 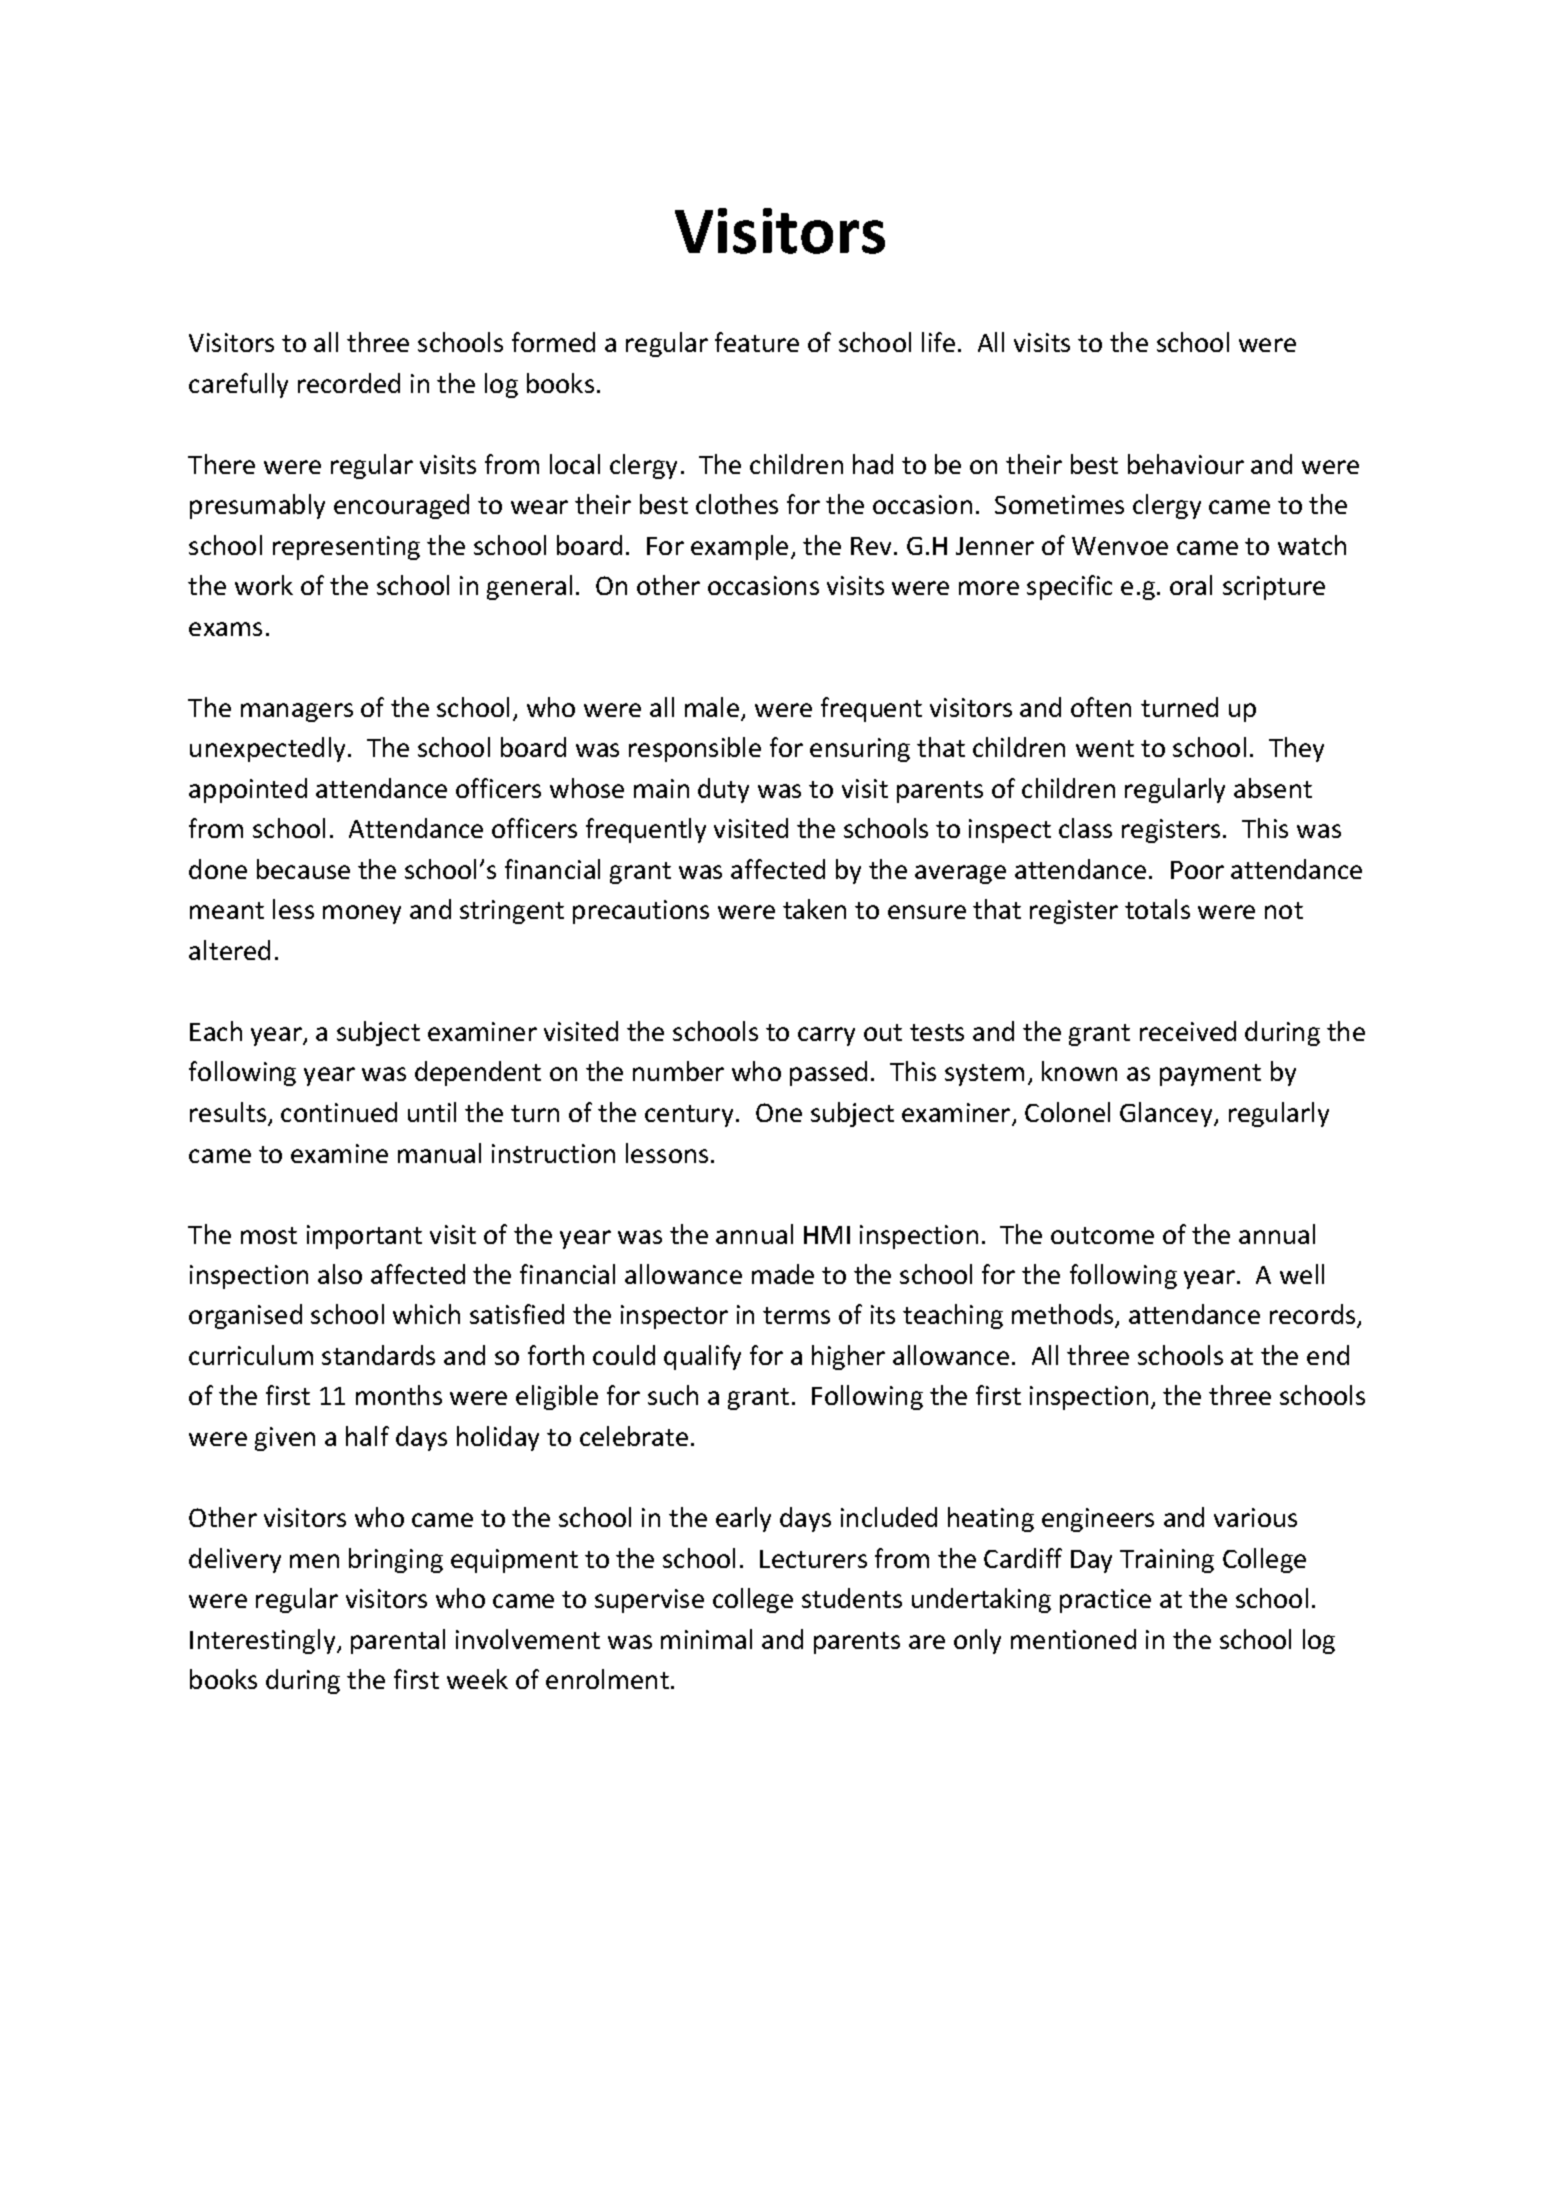 I want to click on received, so click(x=1188, y=1031).
